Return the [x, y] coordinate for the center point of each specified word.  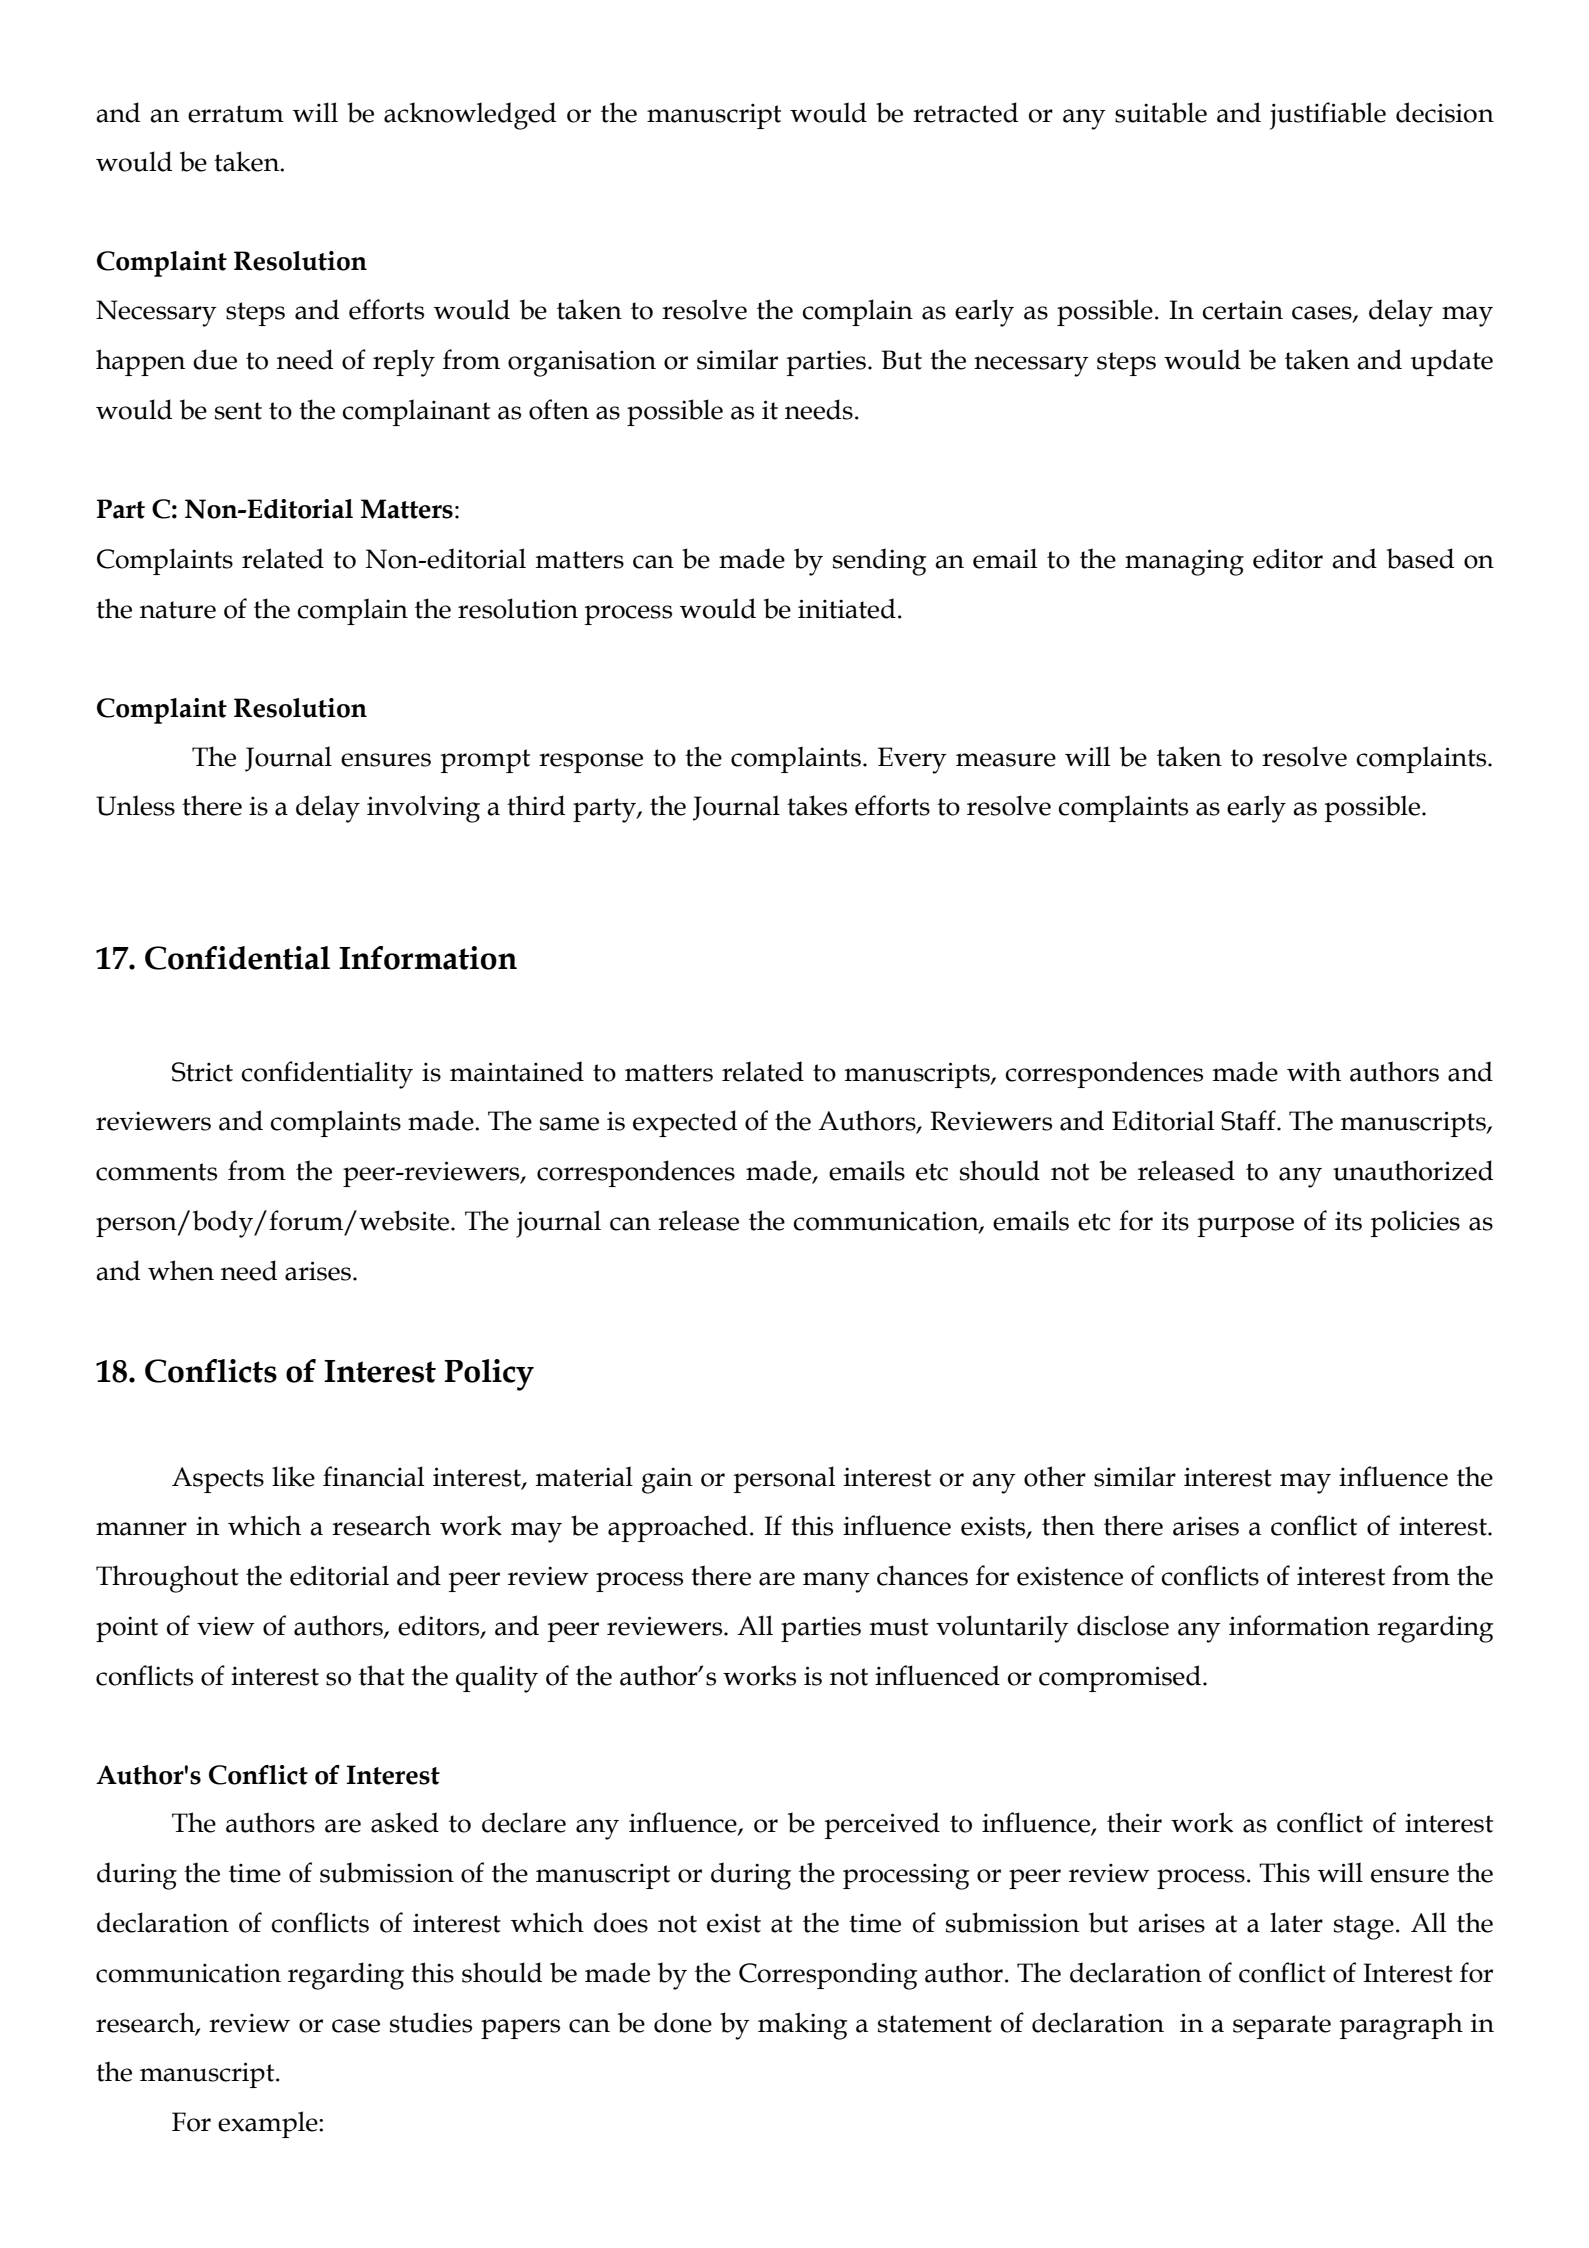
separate [1282, 2027]
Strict [202, 1072]
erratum [236, 114]
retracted [965, 112]
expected [685, 1123]
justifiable [1328, 116]
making [803, 2026]
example [269, 2124]
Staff [1249, 1120]
